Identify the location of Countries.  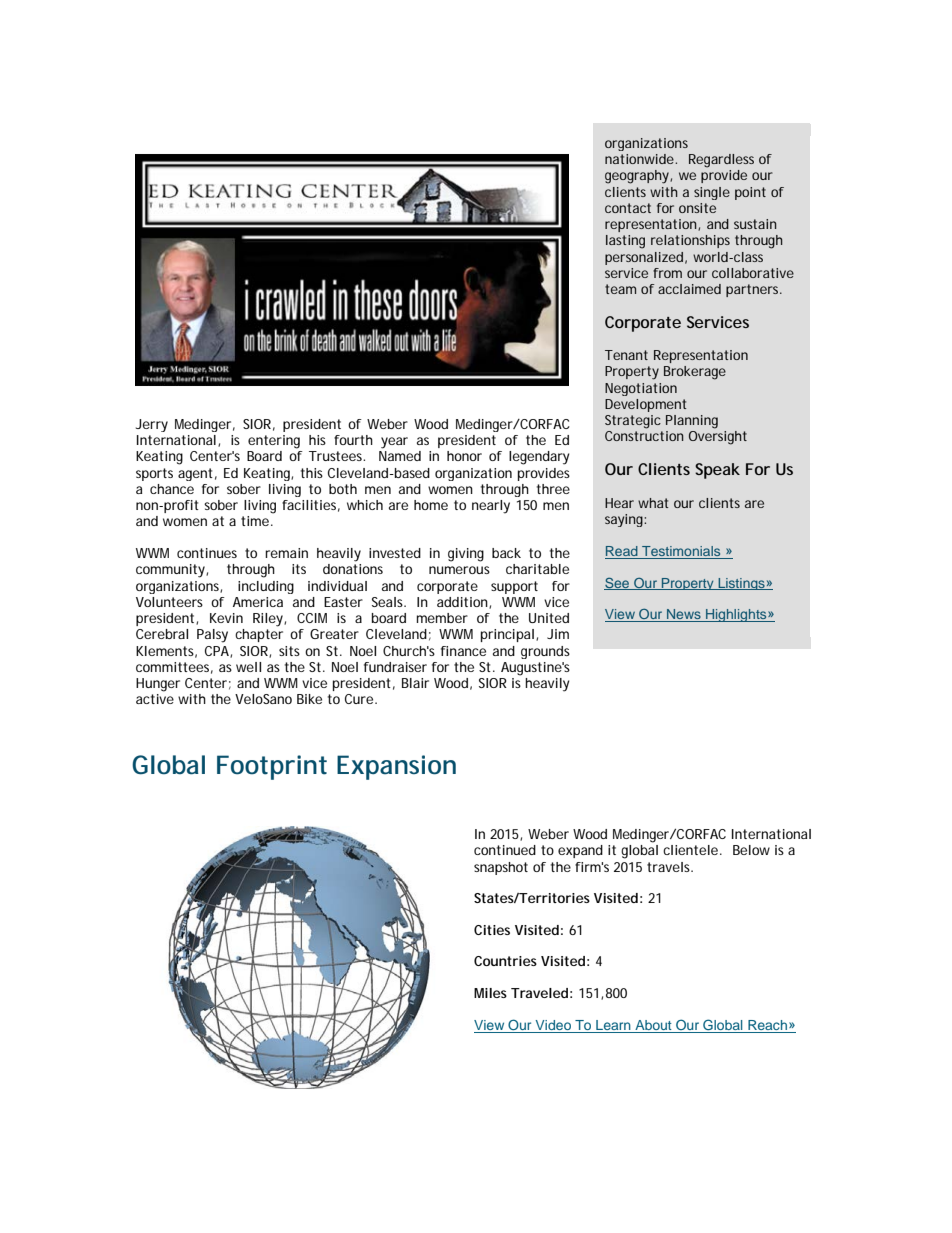
(505, 961).
